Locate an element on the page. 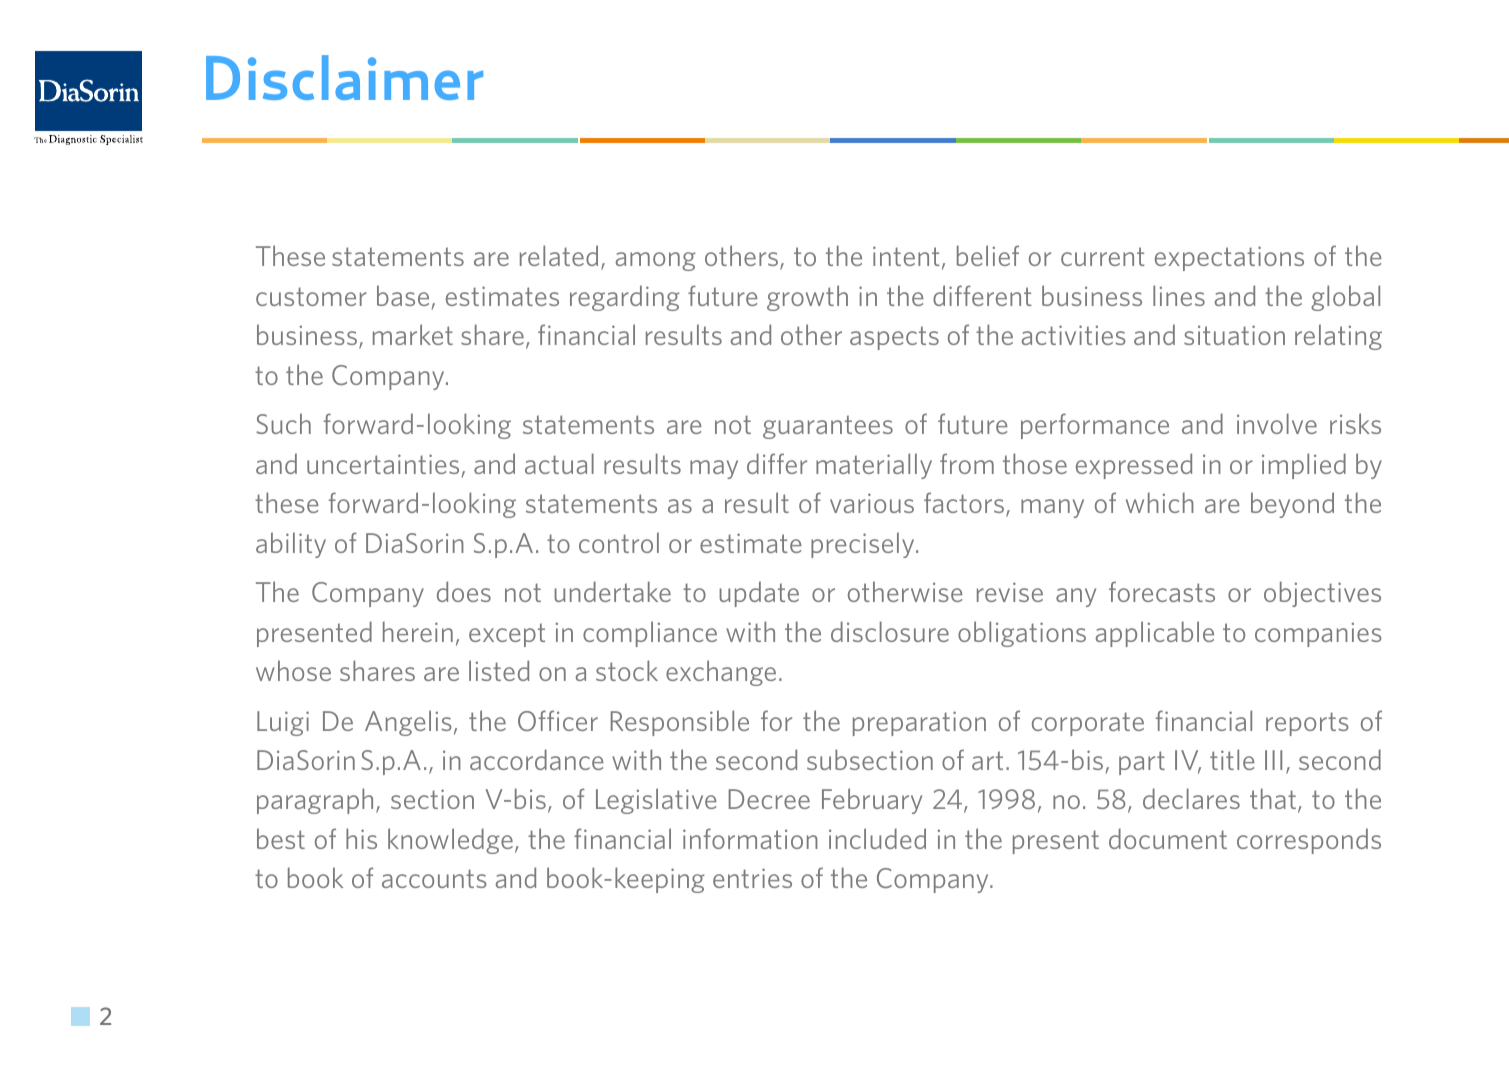 The width and height of the document is (1509, 1067). materially is located at coordinates (874, 466).
